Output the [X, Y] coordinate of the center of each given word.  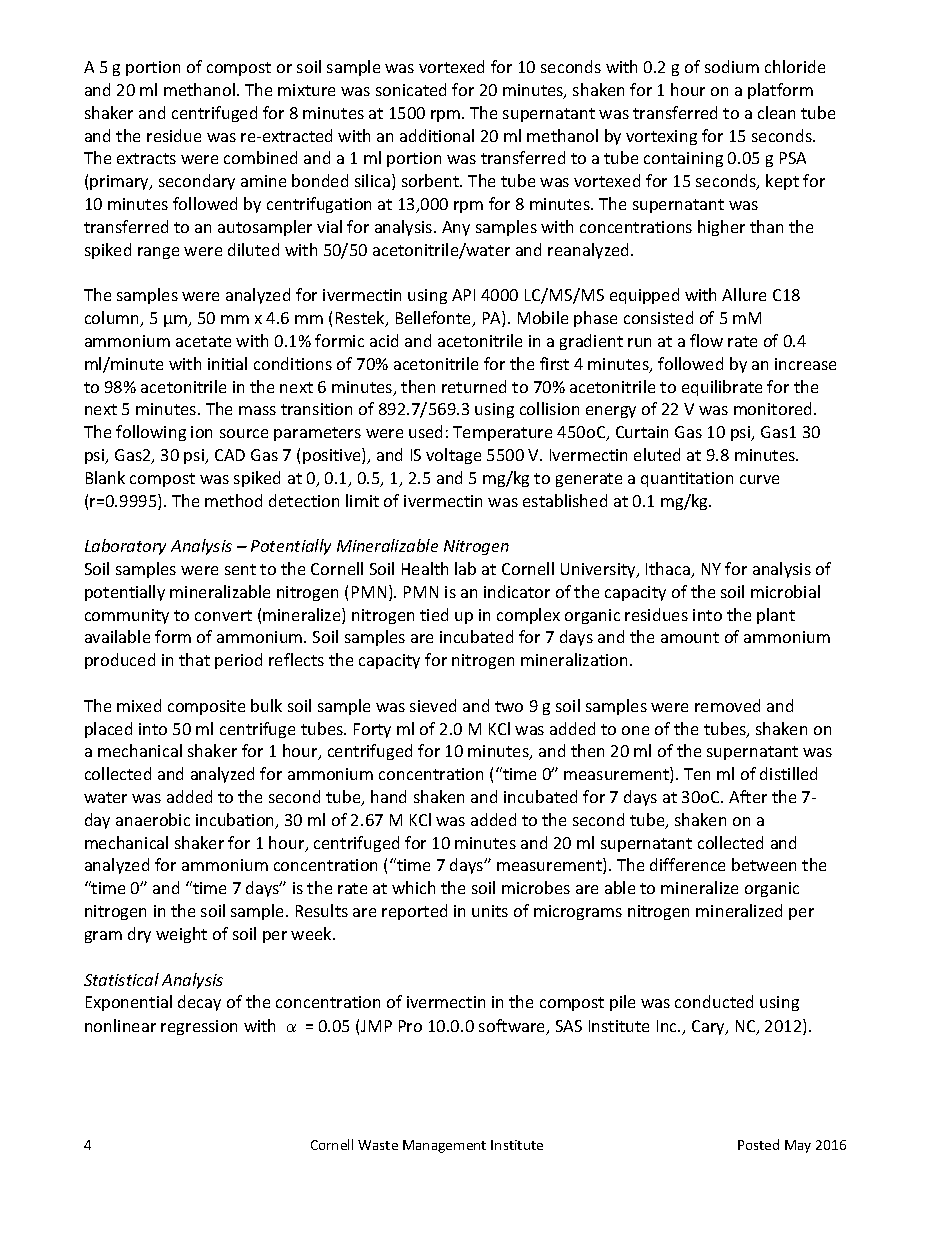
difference [687, 864]
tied [434, 614]
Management [444, 1146]
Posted [758, 1144]
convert [223, 615]
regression [199, 1027]
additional [437, 135]
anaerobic [153, 819]
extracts [146, 158]
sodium [732, 66]
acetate [203, 341]
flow [706, 340]
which [413, 887]
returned [474, 386]
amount [690, 637]
